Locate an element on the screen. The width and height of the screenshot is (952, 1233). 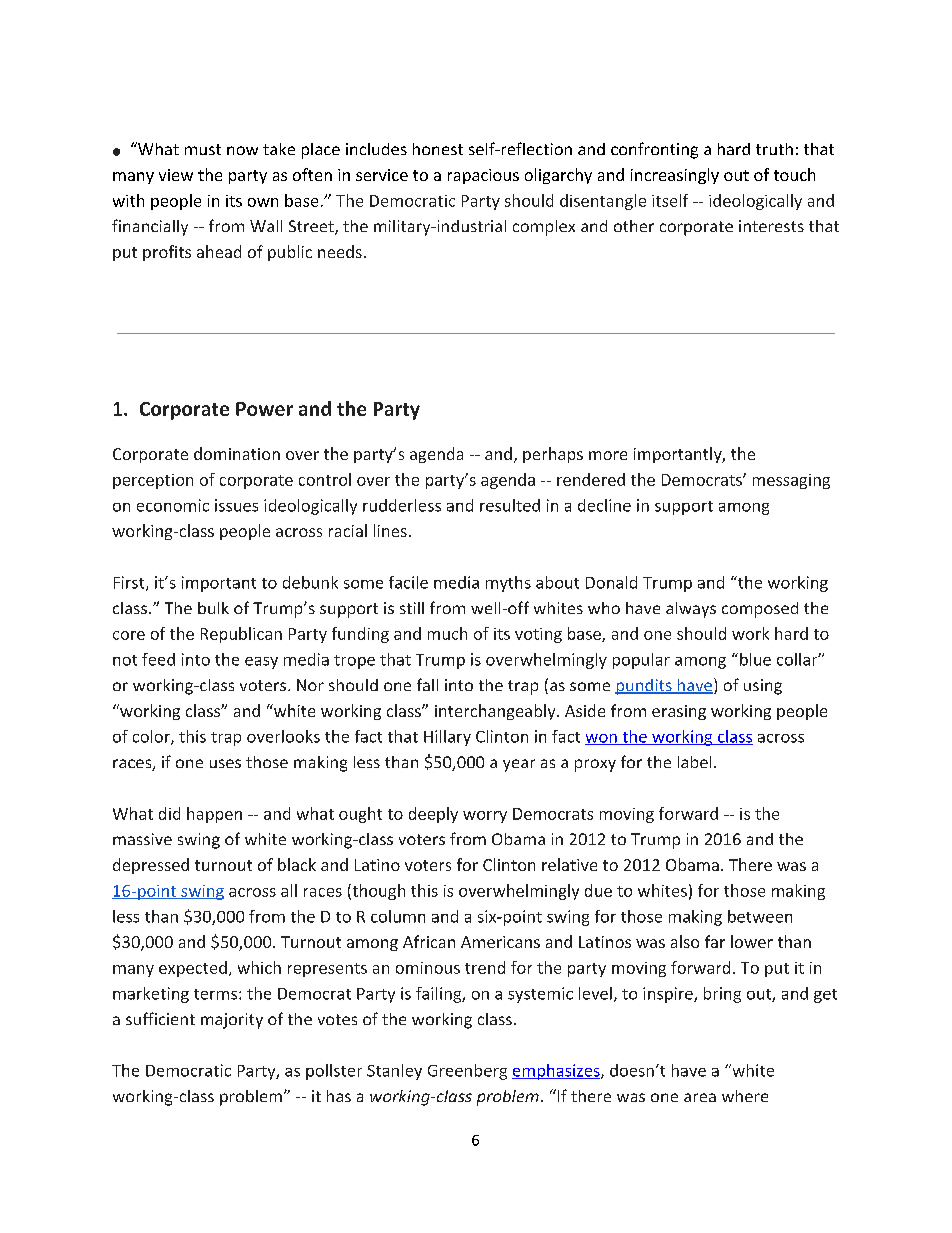
majority is located at coordinates (232, 1021).
